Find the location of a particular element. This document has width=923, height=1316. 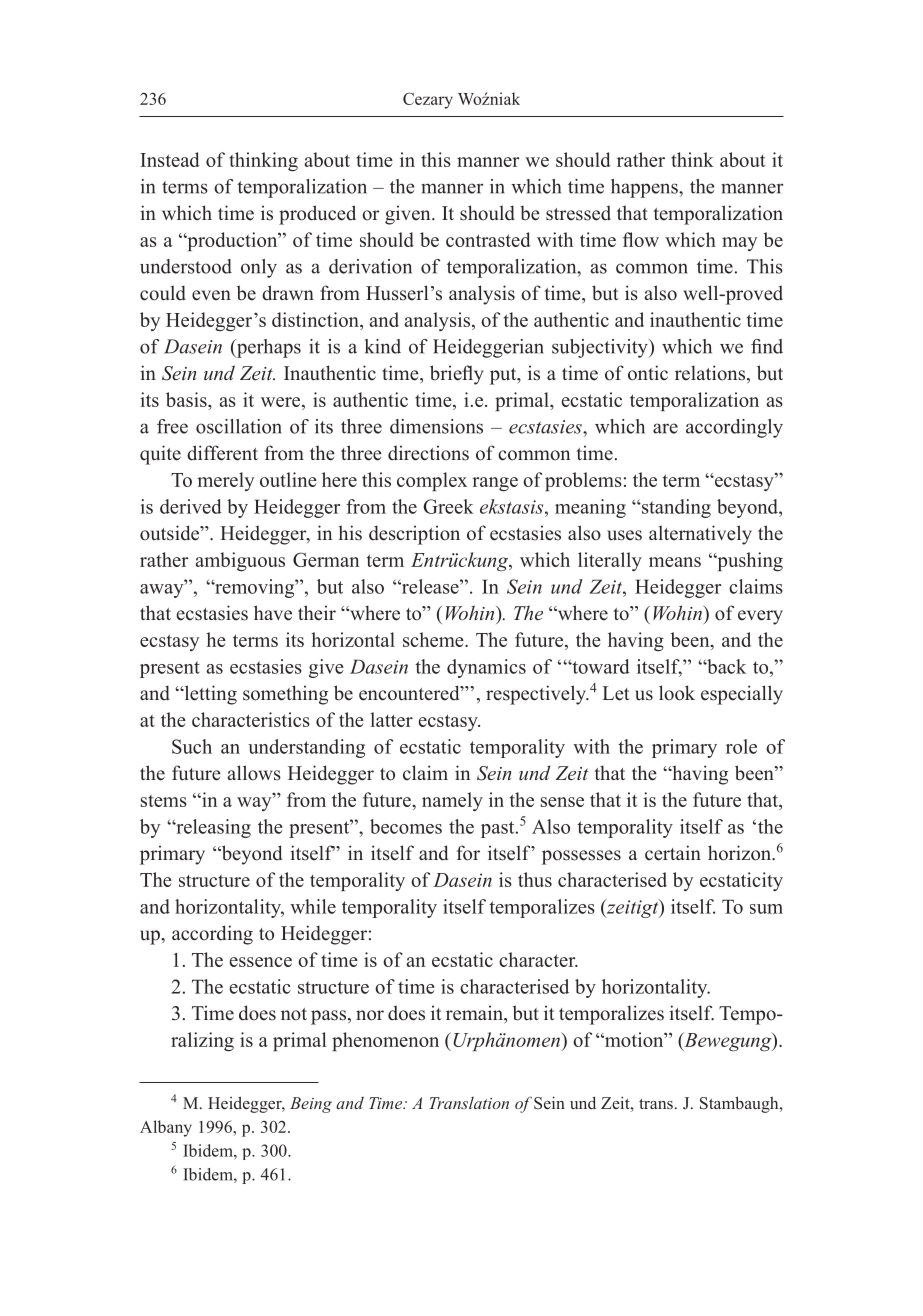

scheme is located at coordinates (434, 639).
